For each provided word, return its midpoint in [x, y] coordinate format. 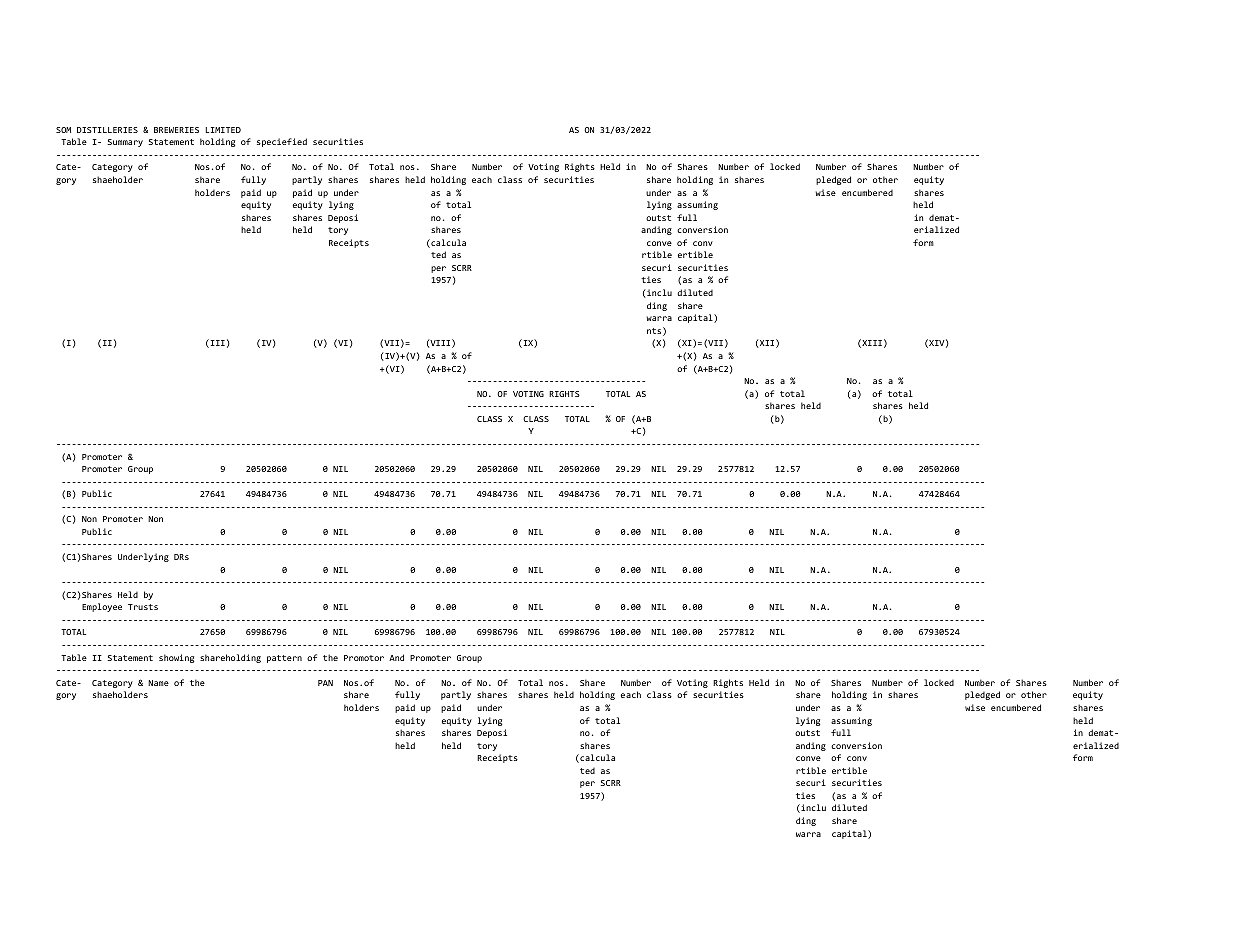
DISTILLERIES [107, 130]
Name [158, 683]
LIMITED [223, 130]
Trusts [143, 607]
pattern [284, 659]
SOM [63, 130]
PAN [325, 683]
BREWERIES [176, 130]
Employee [102, 607]
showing [176, 658]
